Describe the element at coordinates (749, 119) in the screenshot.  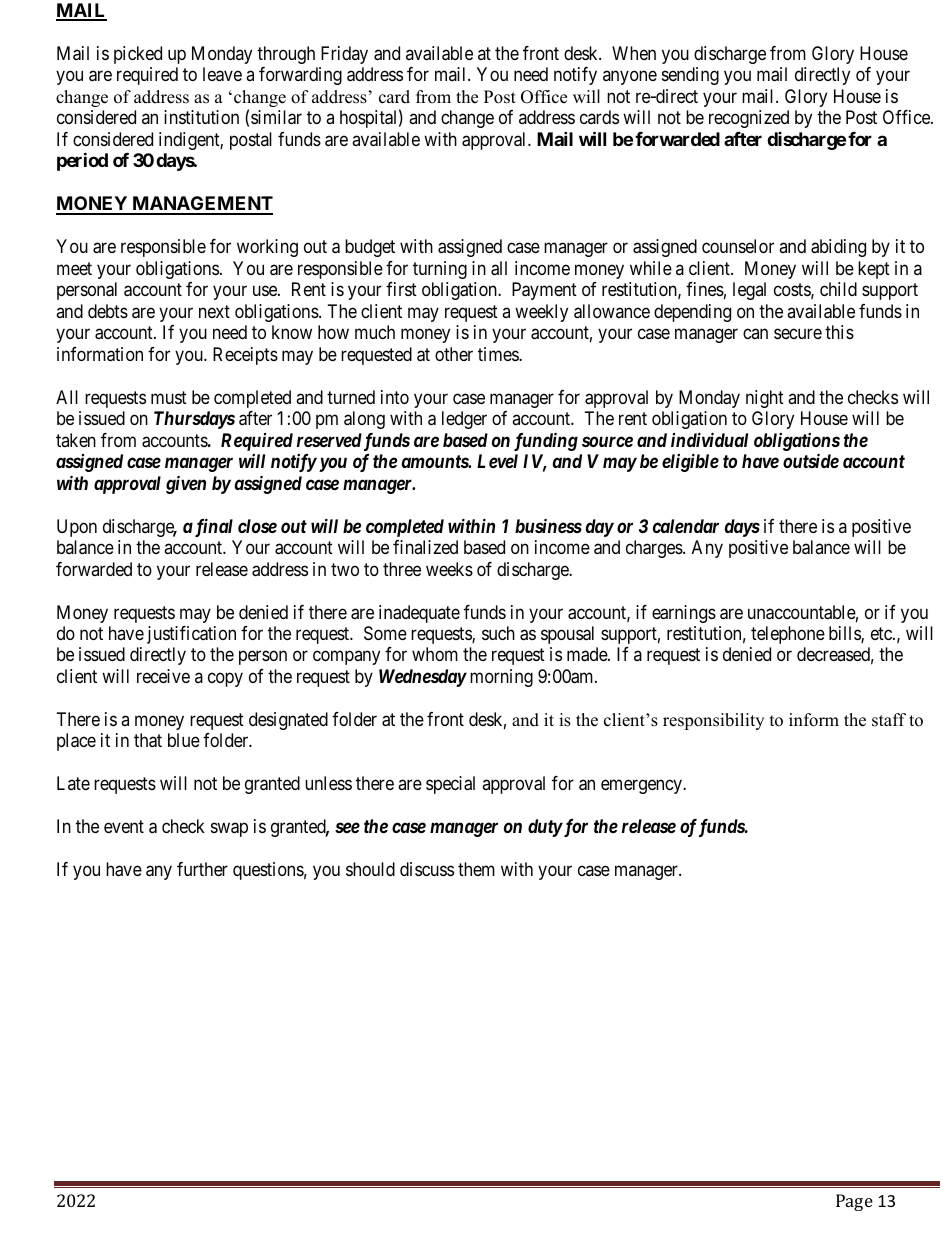
I see `recognized` at that location.
